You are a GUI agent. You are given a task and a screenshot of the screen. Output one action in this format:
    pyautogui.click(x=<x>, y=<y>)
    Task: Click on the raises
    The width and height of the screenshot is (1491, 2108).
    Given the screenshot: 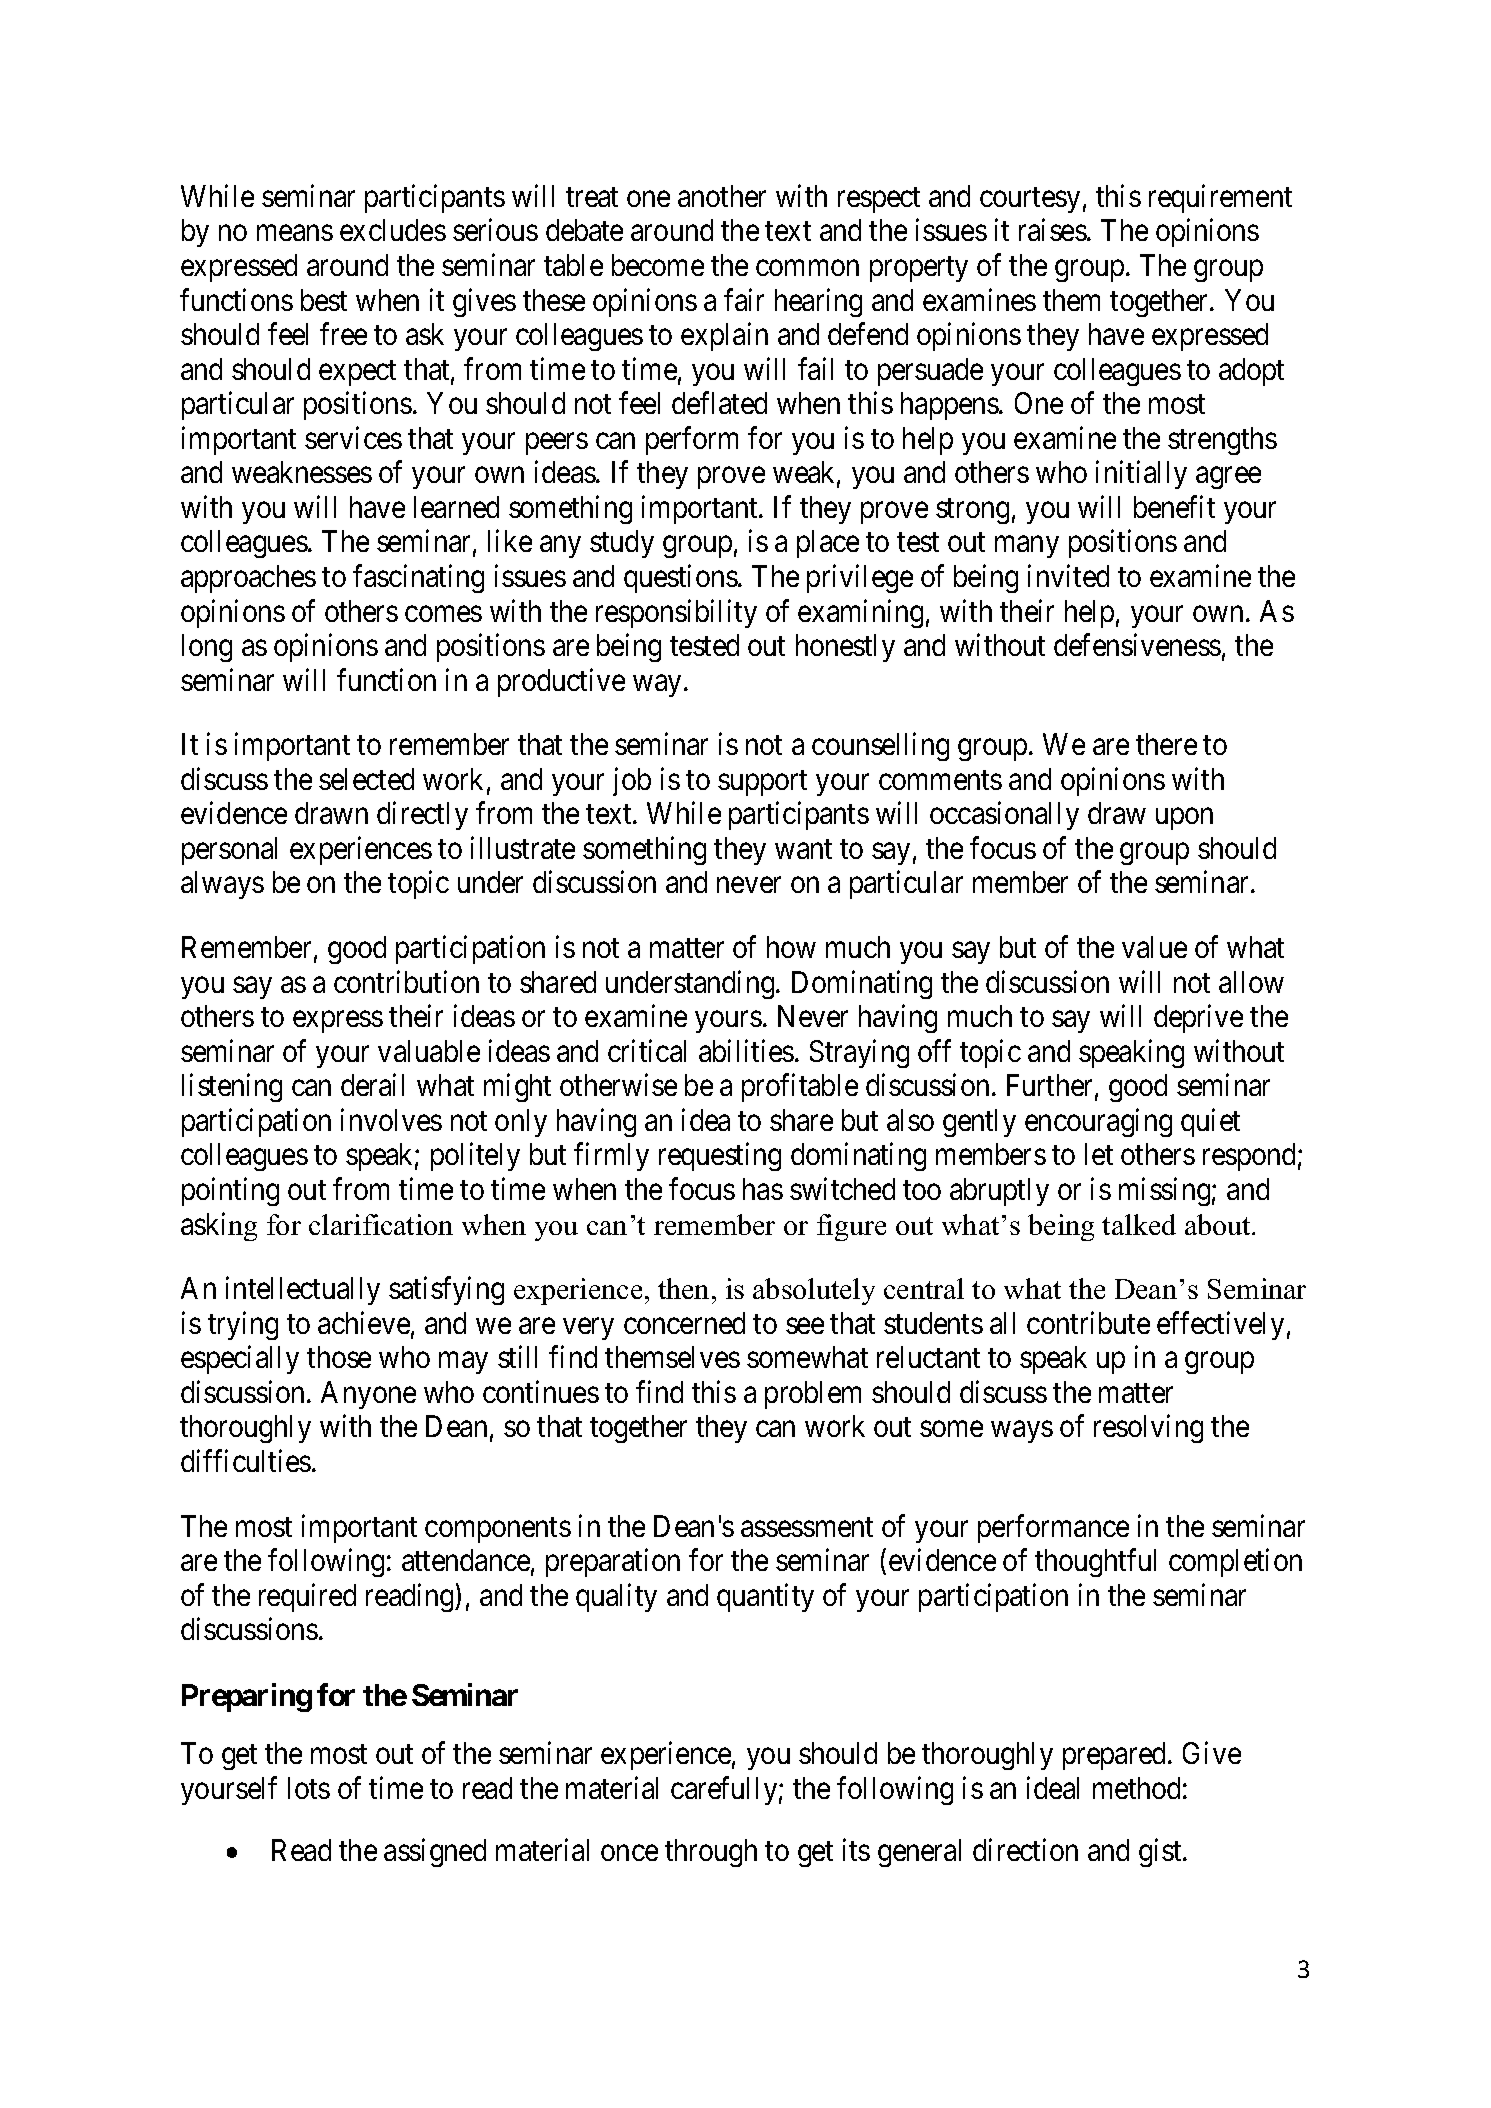 What is the action you would take?
    pyautogui.click(x=1053, y=230)
